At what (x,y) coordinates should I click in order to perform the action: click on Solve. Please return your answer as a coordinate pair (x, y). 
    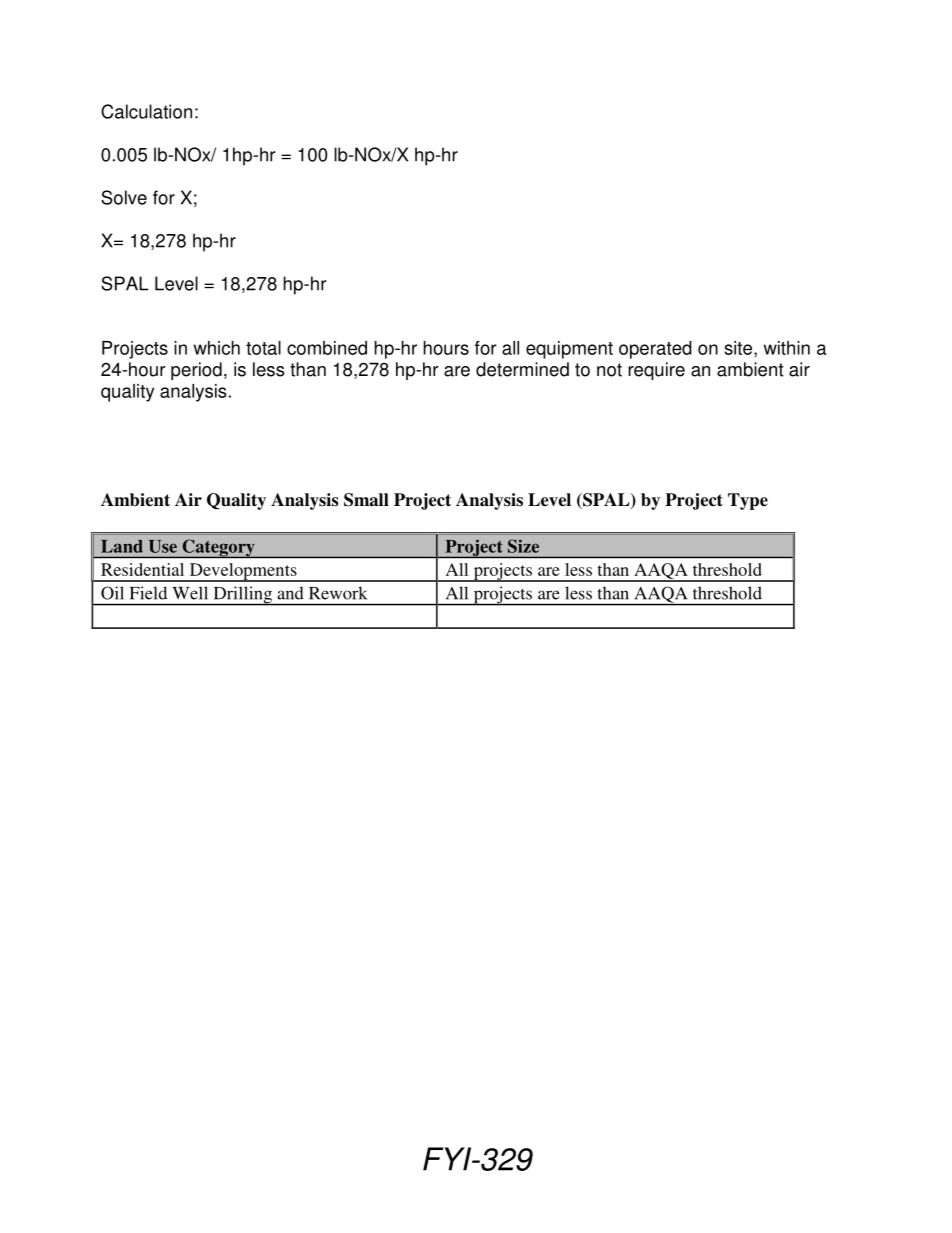
    Looking at the image, I should click on (124, 197).
